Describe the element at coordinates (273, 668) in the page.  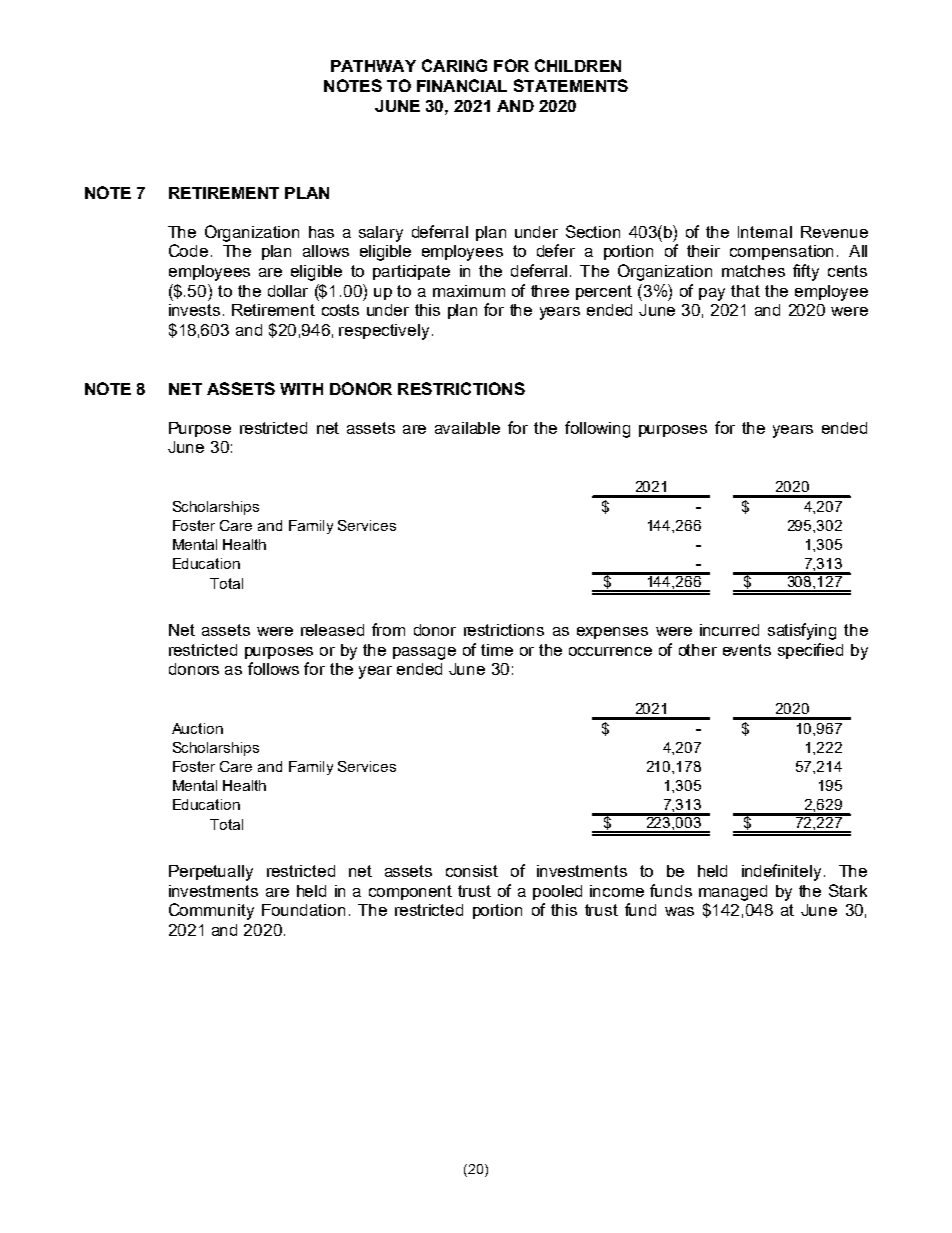
I see `follows` at that location.
